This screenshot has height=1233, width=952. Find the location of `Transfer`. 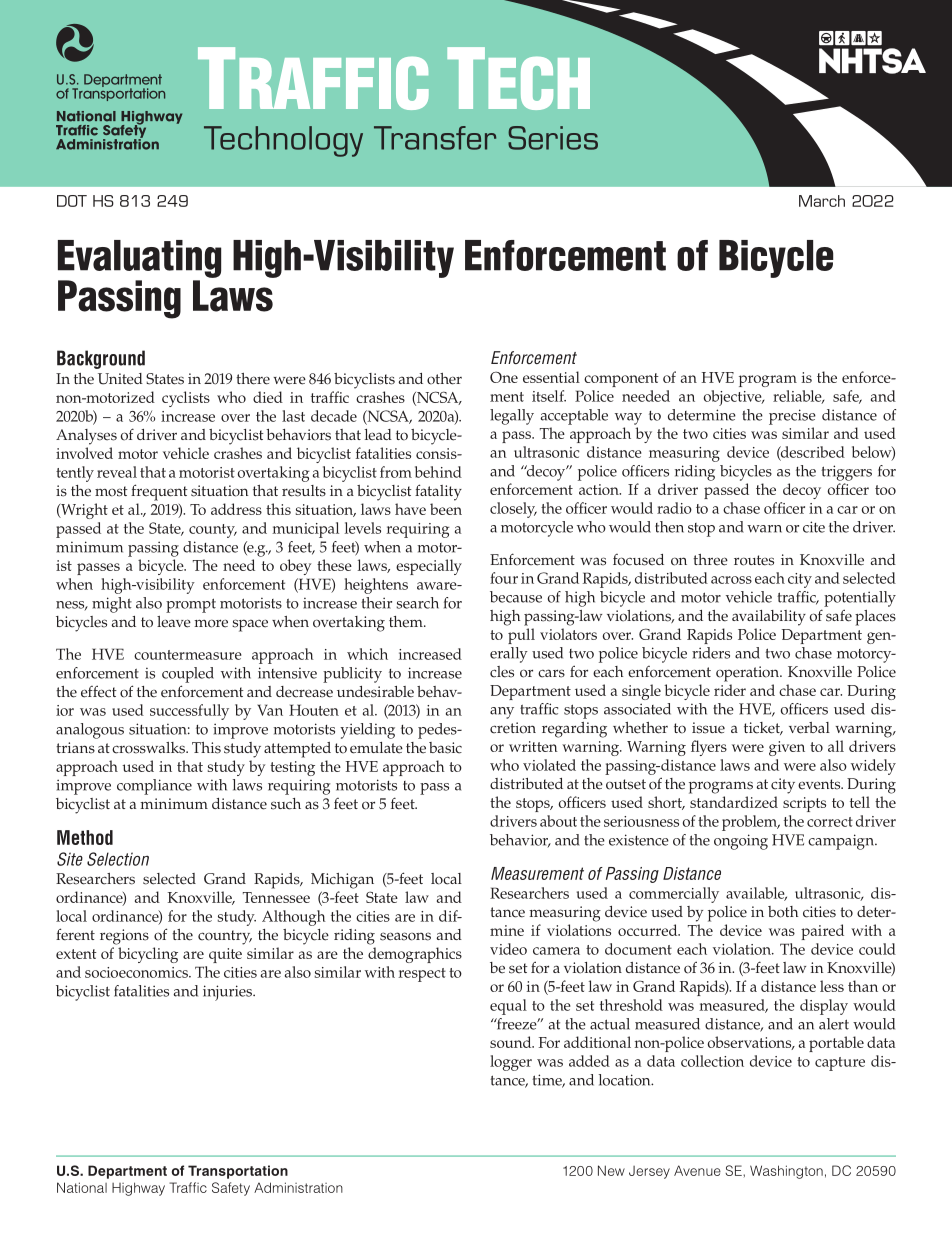

Transfer is located at coordinates (435, 138).
